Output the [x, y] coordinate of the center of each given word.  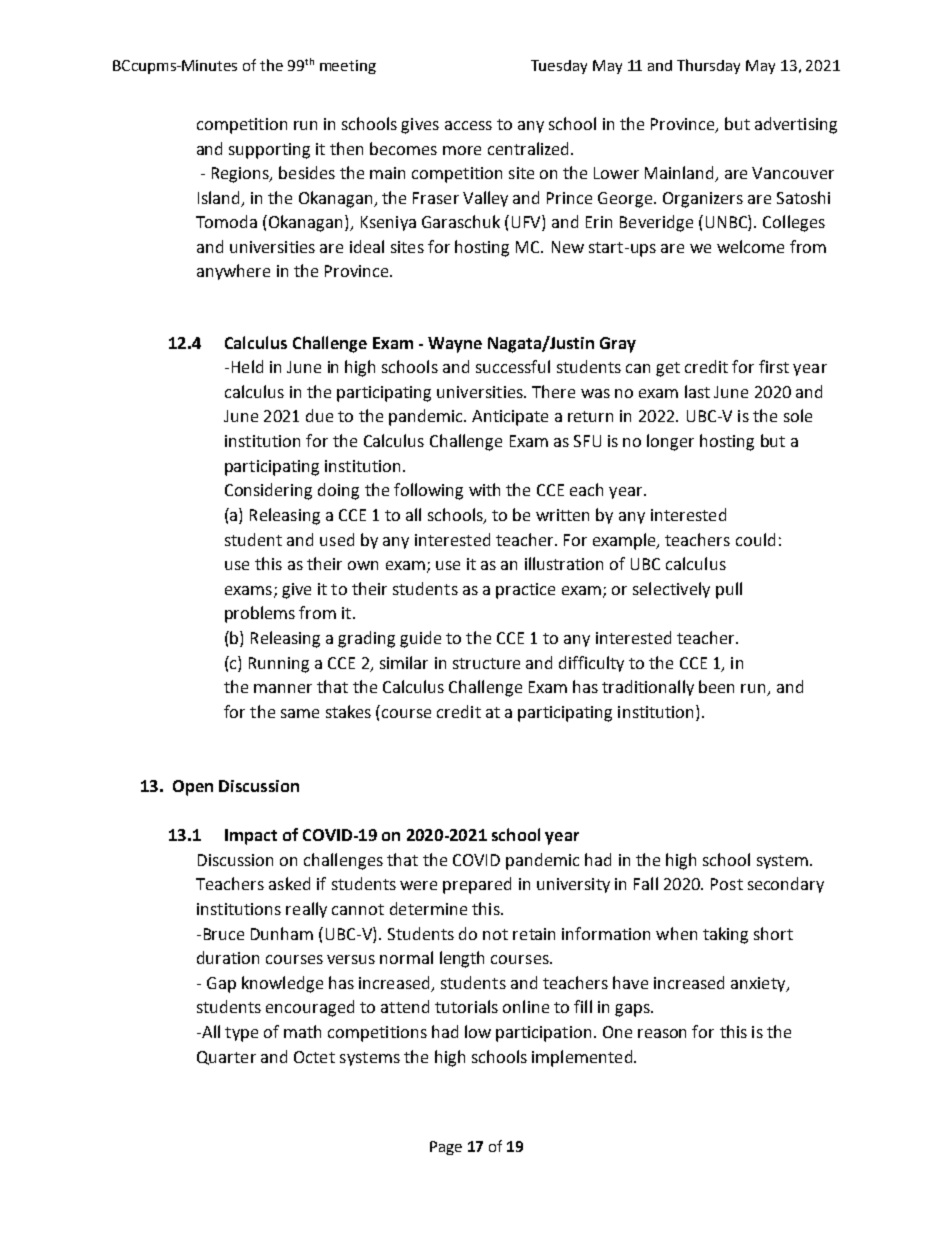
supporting [269, 151]
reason [662, 1033]
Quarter [226, 1058]
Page [446, 1148]
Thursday [708, 66]
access [468, 125]
